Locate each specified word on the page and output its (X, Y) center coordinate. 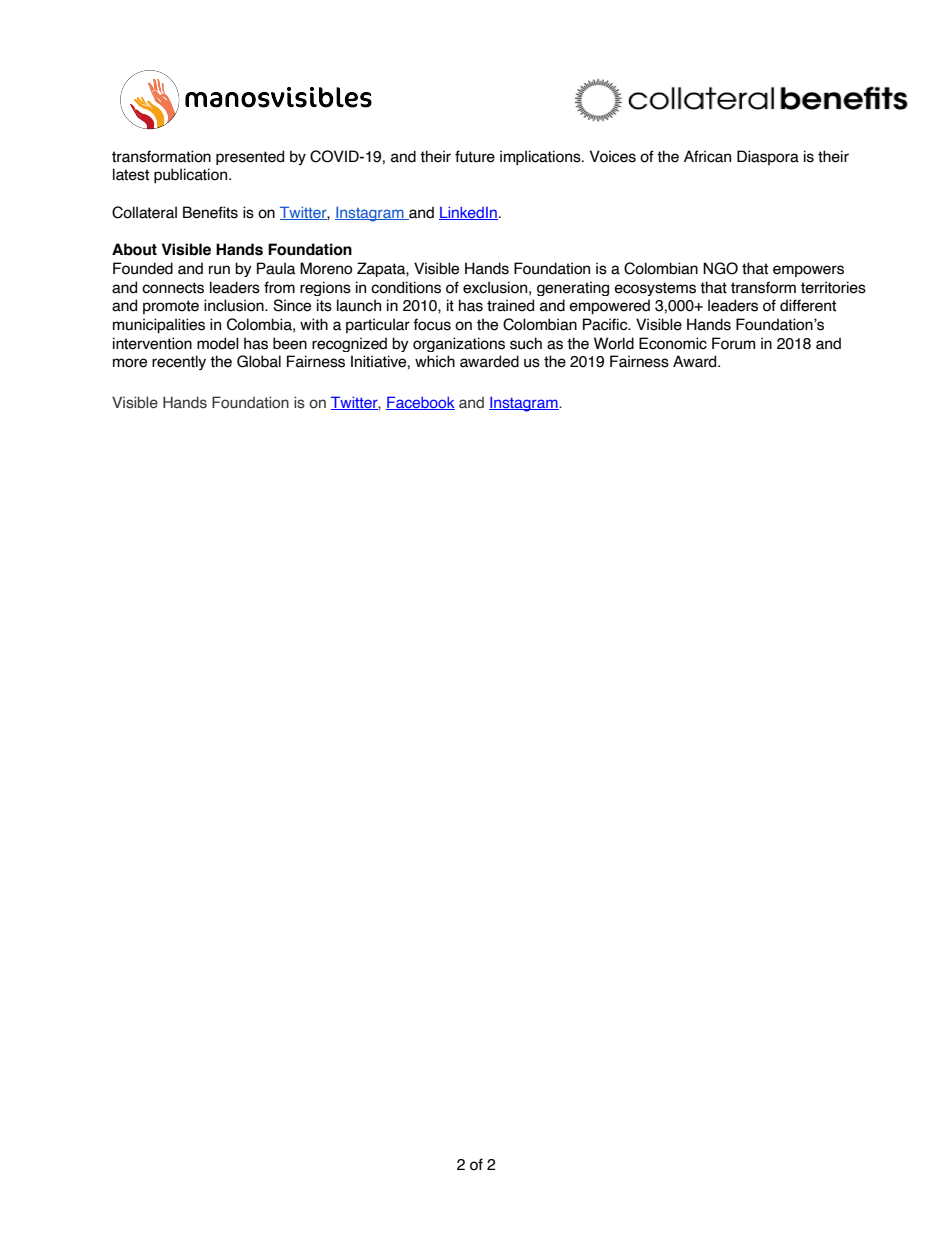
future (475, 156)
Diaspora (768, 157)
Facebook (420, 403)
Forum (733, 343)
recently (179, 362)
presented (250, 157)
